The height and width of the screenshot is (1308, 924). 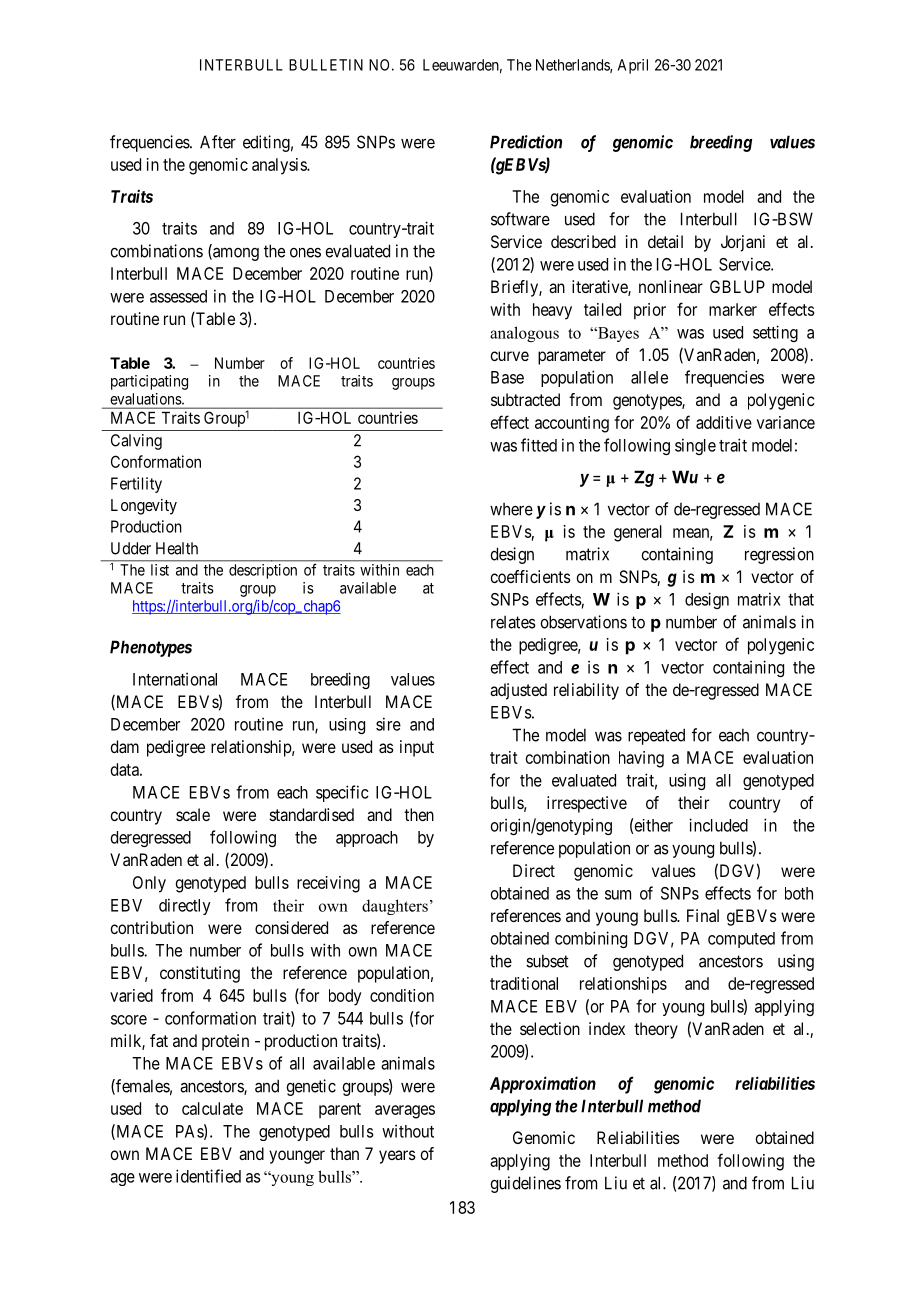 What do you see at coordinates (511, 509) in the screenshot?
I see `where` at bounding box center [511, 509].
